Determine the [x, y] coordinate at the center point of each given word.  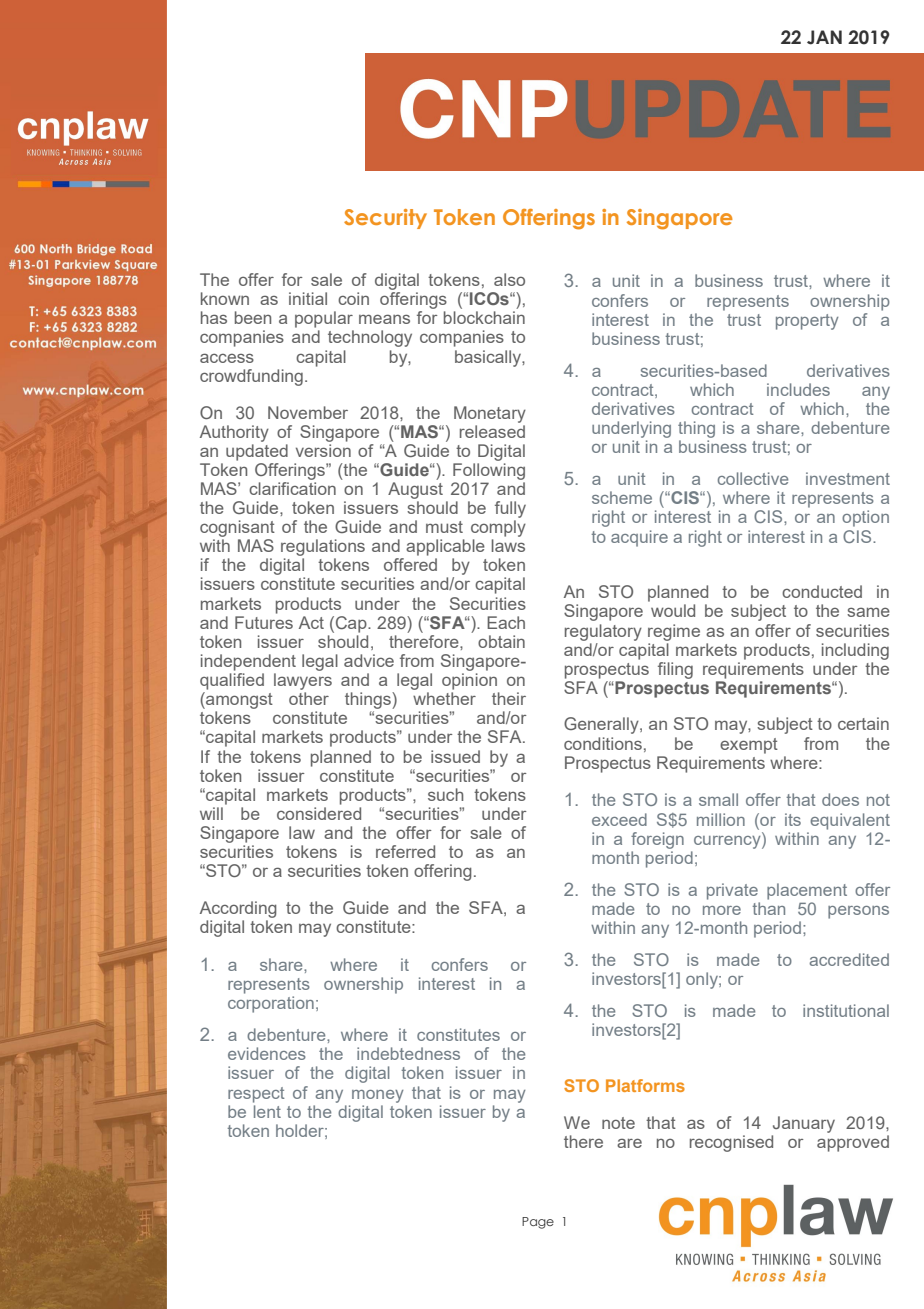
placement [807, 891]
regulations [323, 547]
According [238, 909]
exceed [619, 819]
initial [308, 298]
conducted [822, 591]
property [807, 322]
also [509, 279]
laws [508, 545]
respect [256, 1095]
